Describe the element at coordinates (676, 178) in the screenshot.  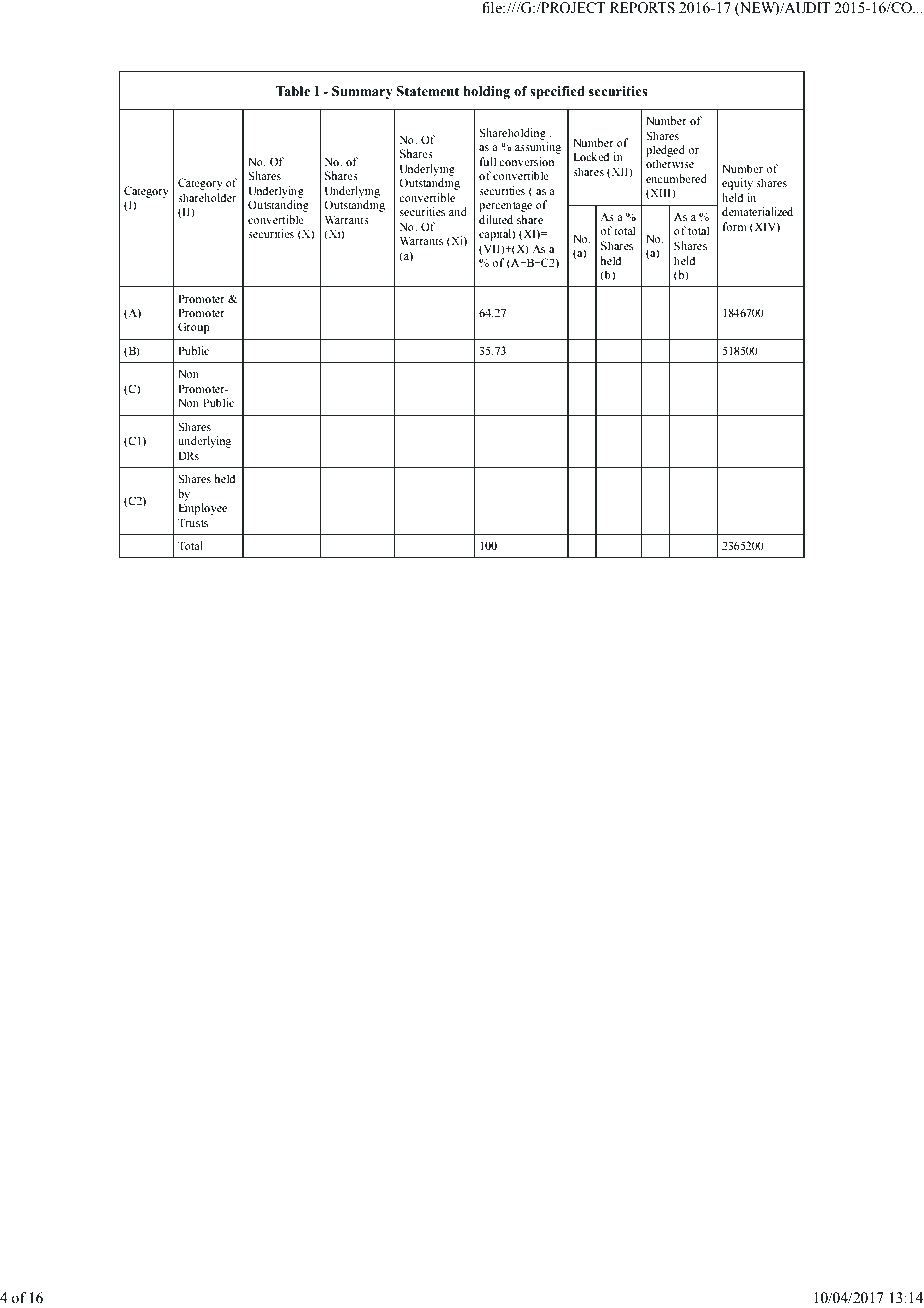
I see `encumbered` at that location.
